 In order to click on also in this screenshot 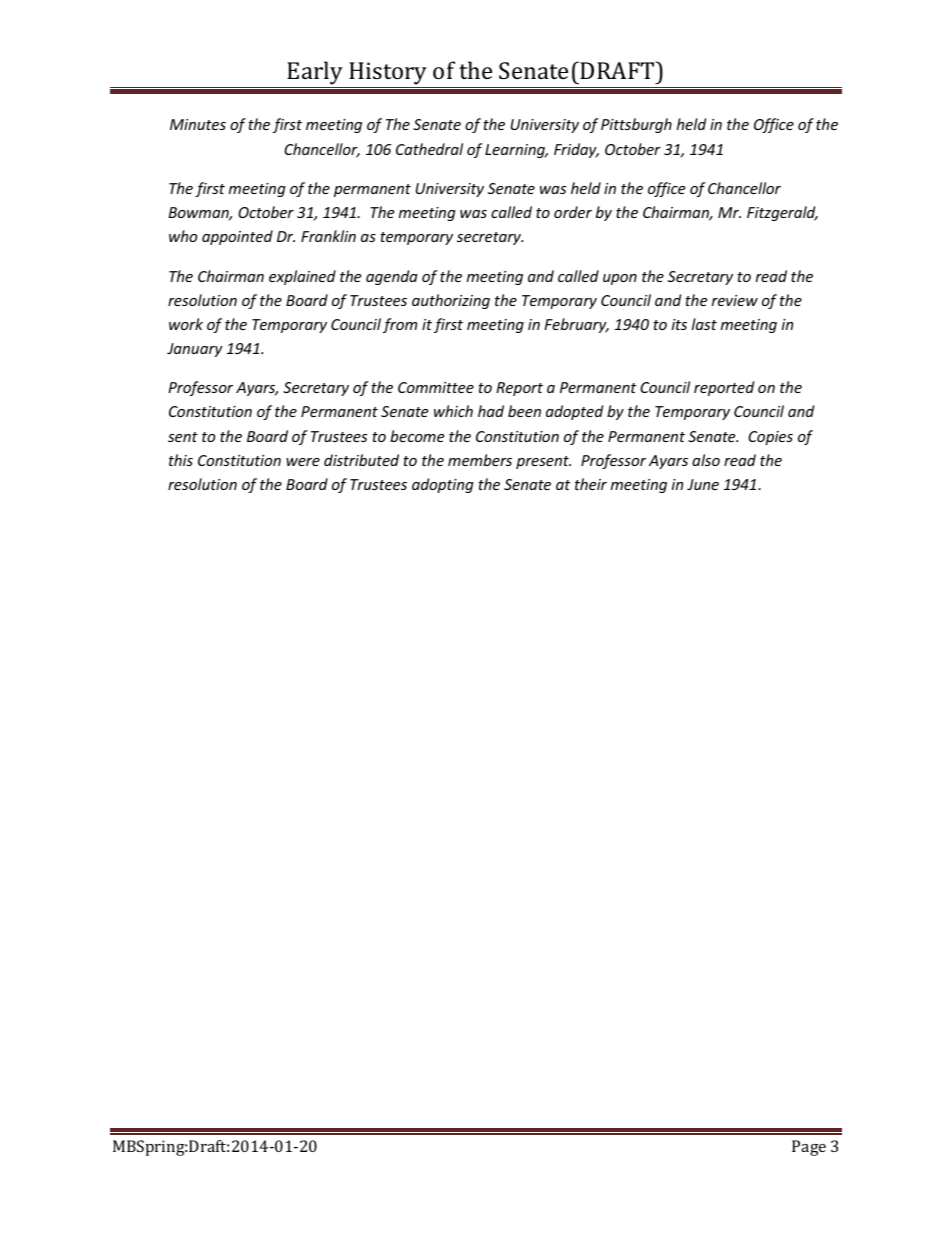, I will do `click(706, 460)`.
